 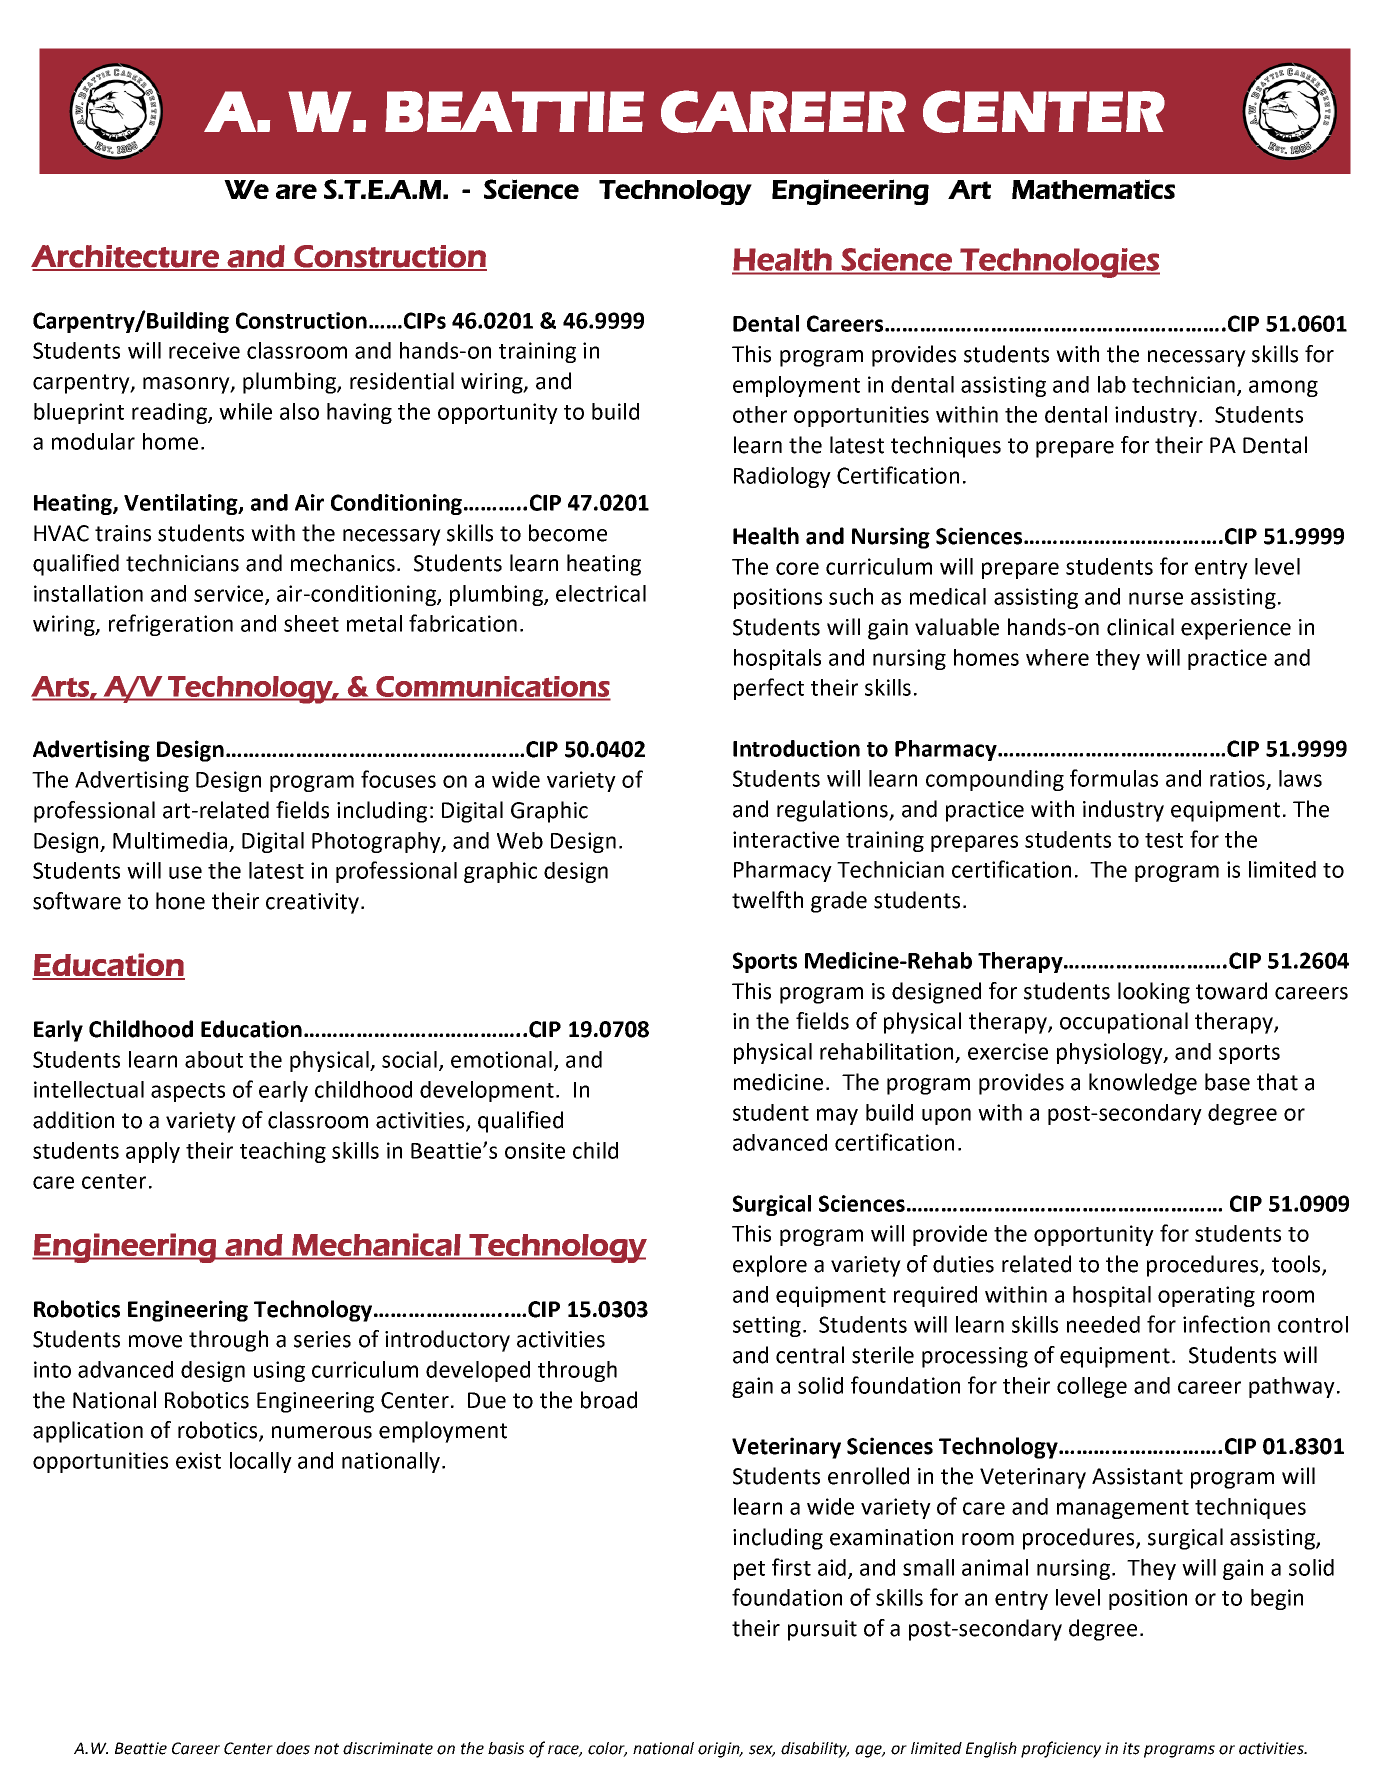 I want to click on interactive, so click(x=786, y=839).
